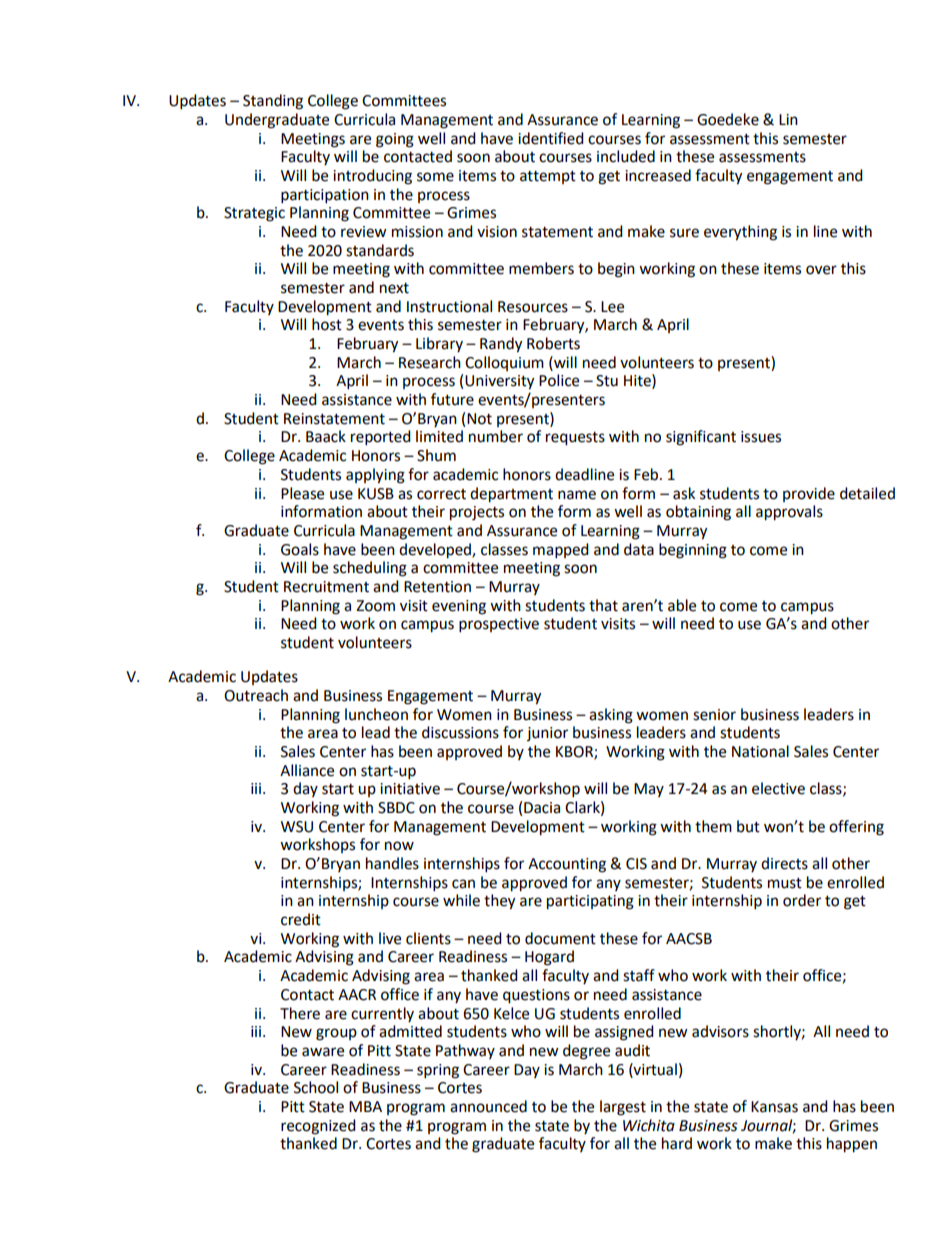 The image size is (952, 1233). What do you see at coordinates (761, 437) in the screenshot?
I see `issues` at bounding box center [761, 437].
